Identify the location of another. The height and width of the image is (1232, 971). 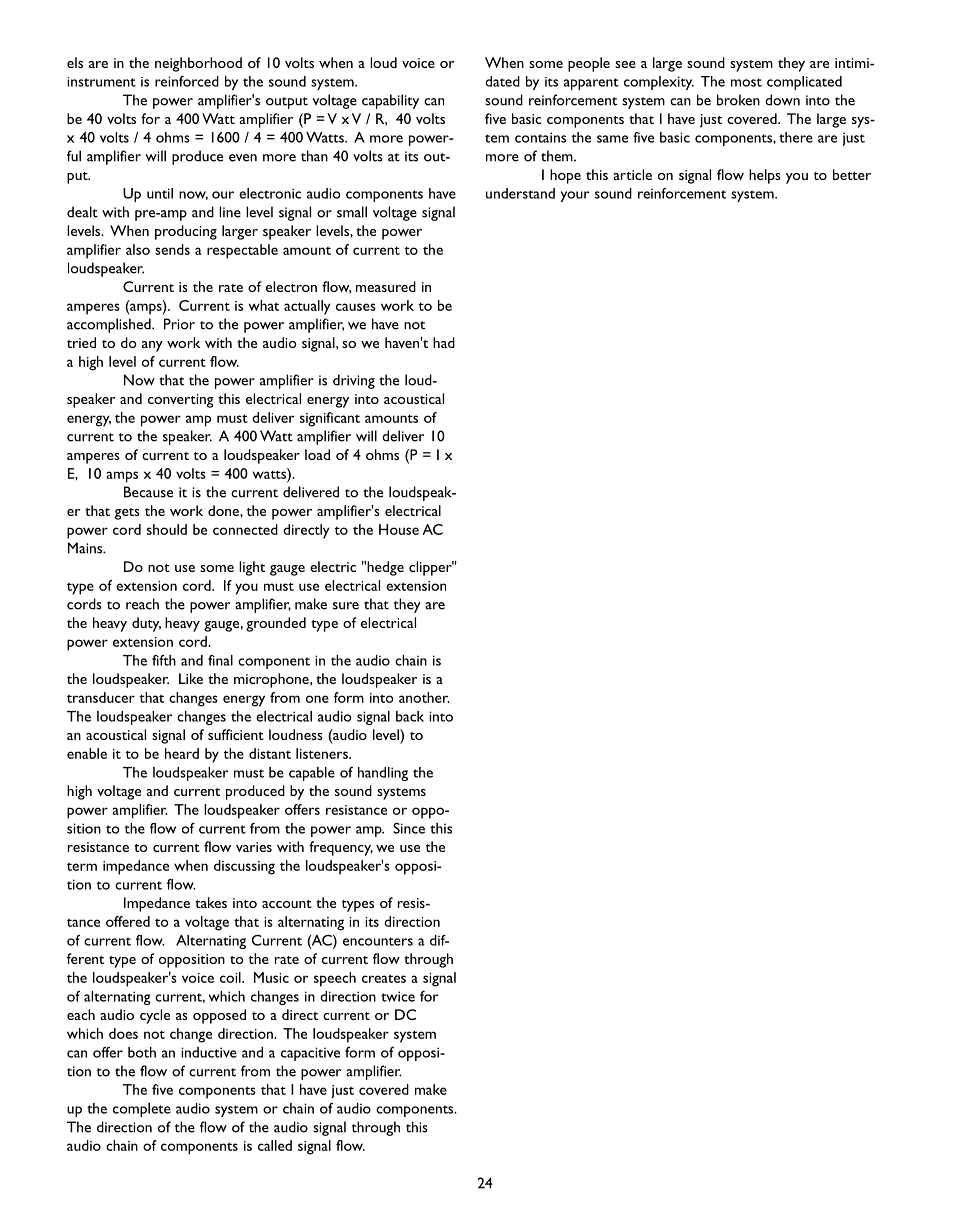
(424, 697).
